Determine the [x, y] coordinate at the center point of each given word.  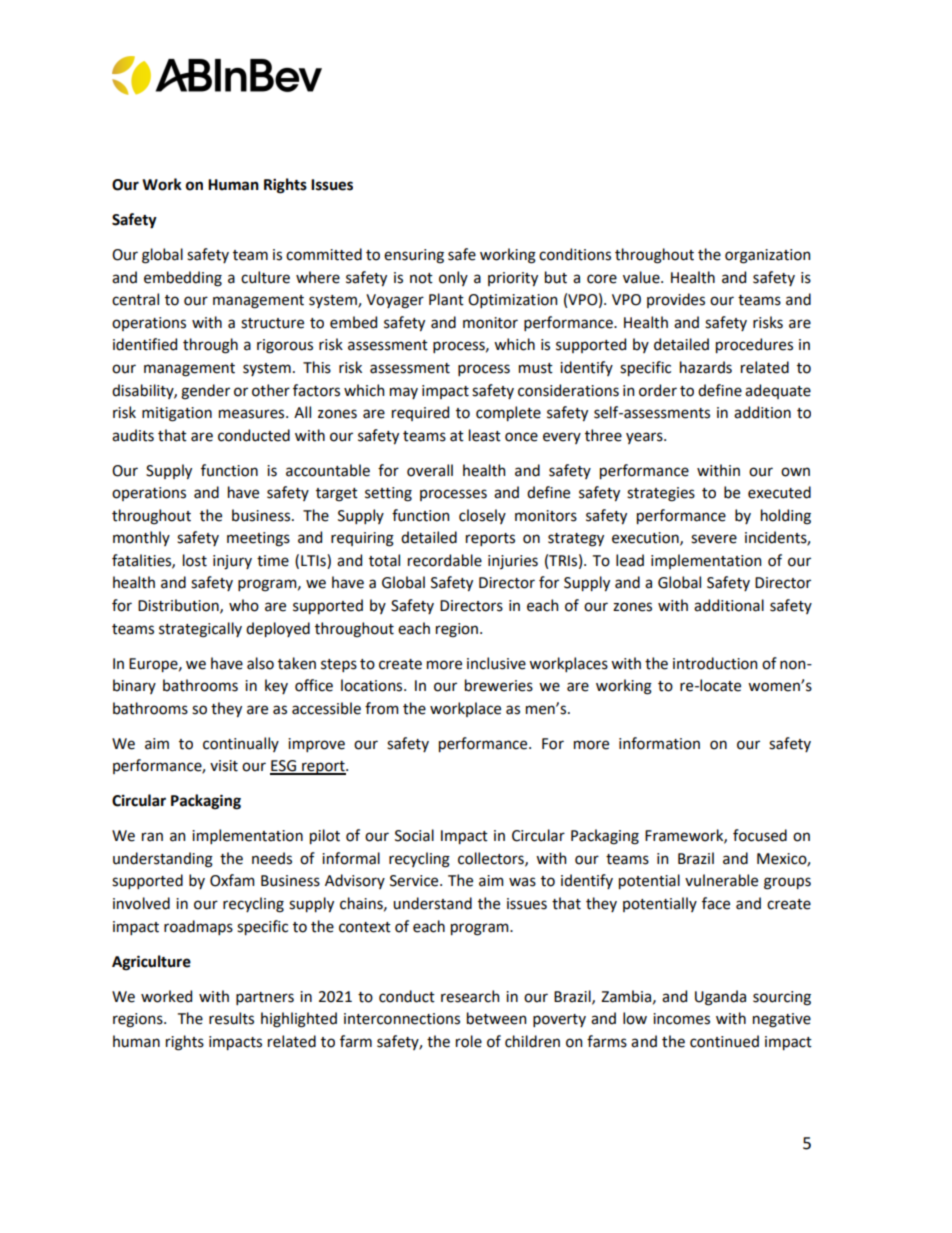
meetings [258, 539]
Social [414, 835]
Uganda [720, 998]
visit [224, 766]
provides [676, 300]
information [659, 743]
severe [714, 539]
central [135, 299]
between [496, 1018]
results [231, 1018]
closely [482, 516]
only [453, 278]
